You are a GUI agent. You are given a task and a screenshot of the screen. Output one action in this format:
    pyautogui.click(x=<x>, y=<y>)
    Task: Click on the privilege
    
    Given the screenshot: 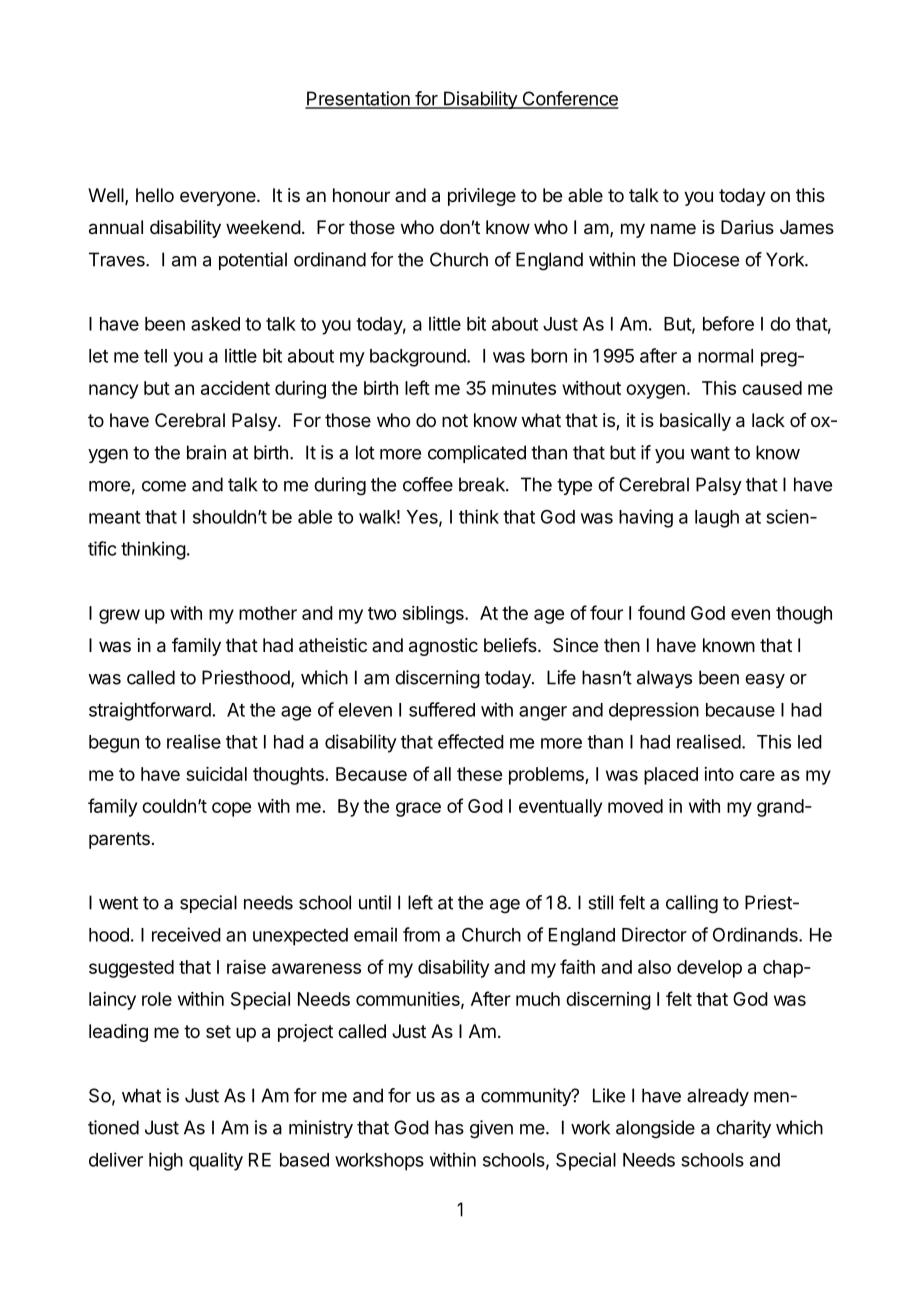 What is the action you would take?
    pyautogui.click(x=482, y=197)
